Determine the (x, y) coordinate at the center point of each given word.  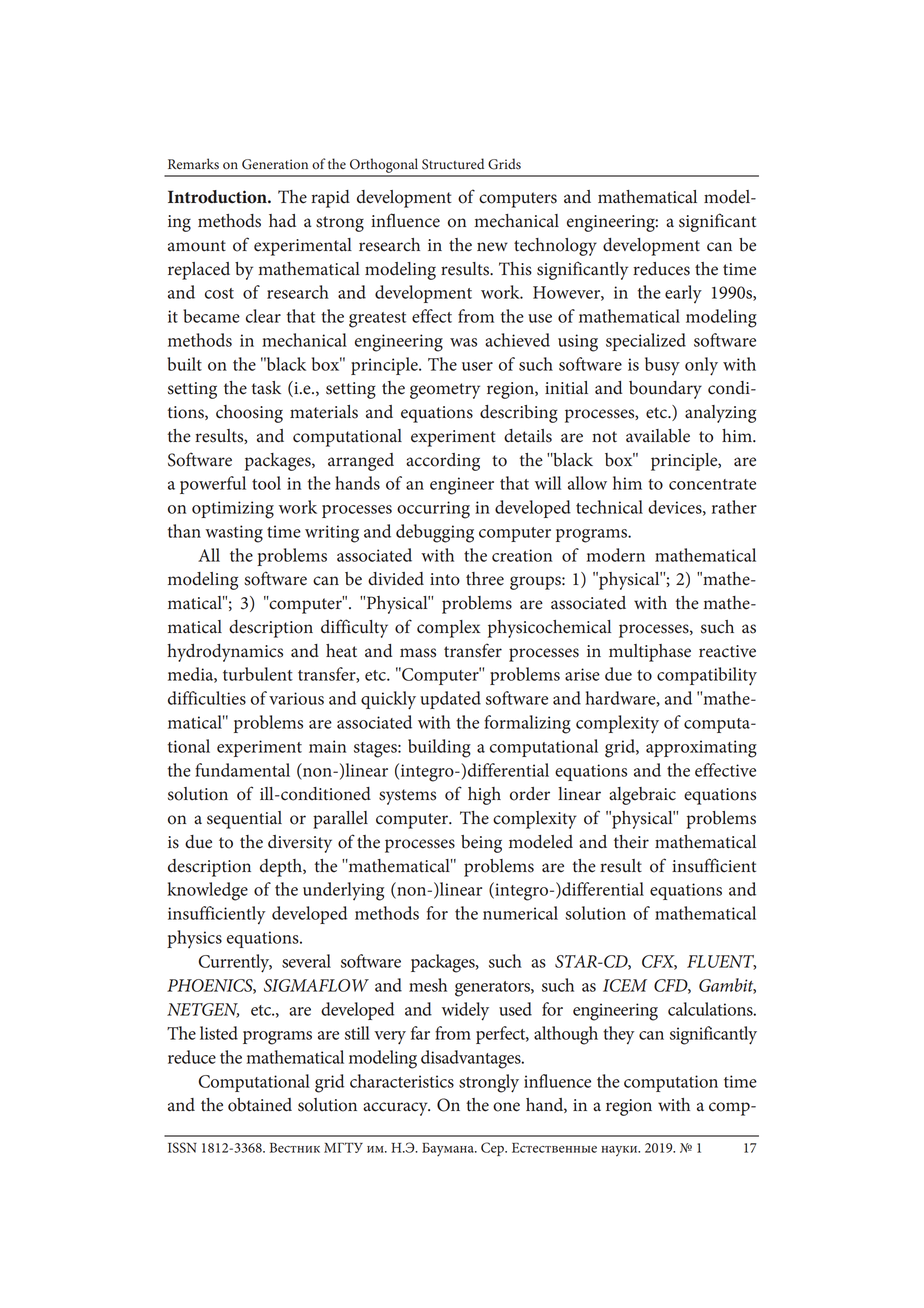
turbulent (258, 674)
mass (418, 653)
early (683, 294)
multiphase (650, 653)
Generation (275, 164)
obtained (260, 1105)
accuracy (396, 1109)
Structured (453, 164)
